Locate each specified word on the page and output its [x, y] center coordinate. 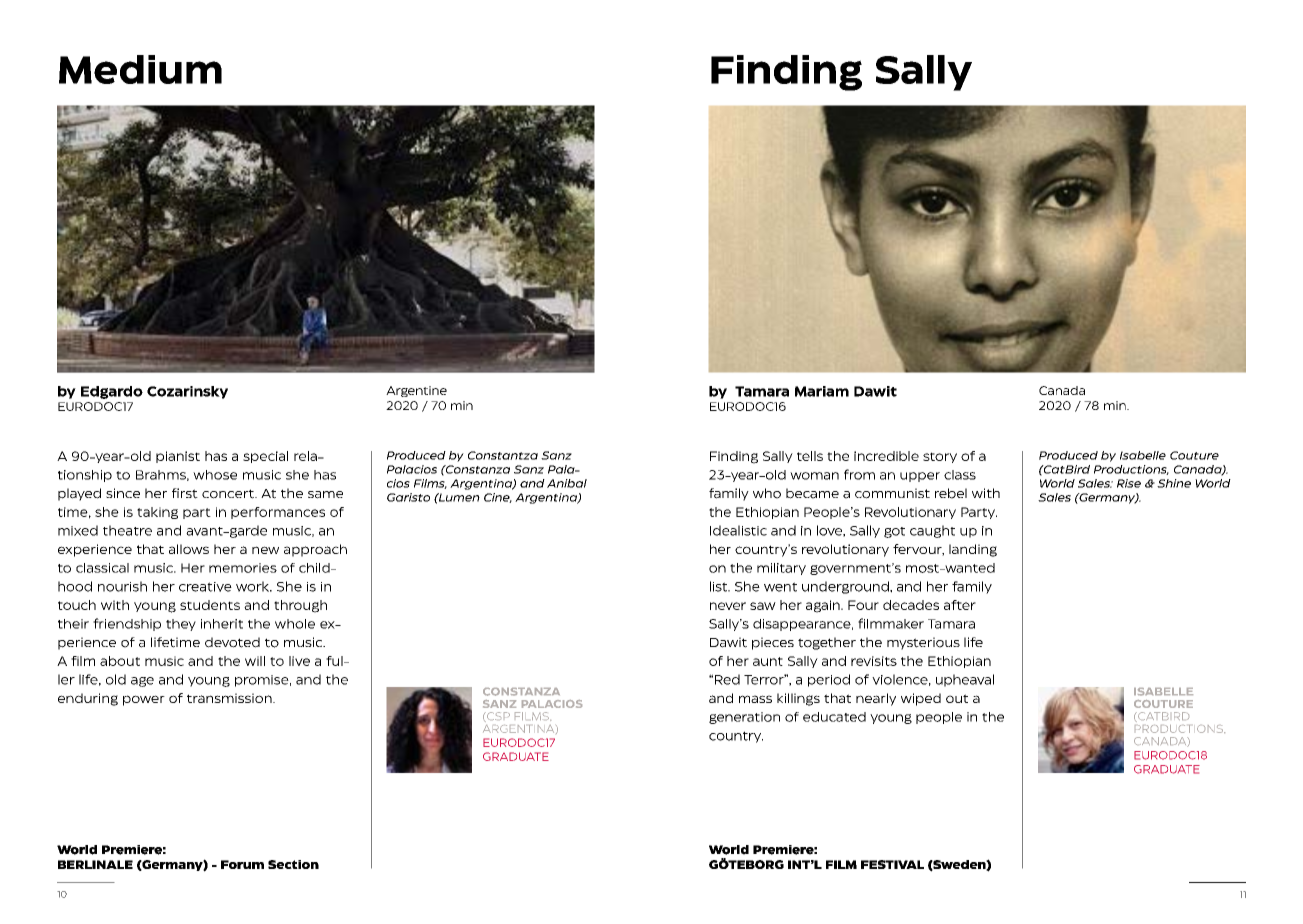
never [728, 606]
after [960, 605]
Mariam [822, 391]
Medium [140, 69]
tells [810, 456]
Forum [242, 864]
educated [834, 717]
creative [205, 587]
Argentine [416, 391]
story [940, 457]
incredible [886, 456]
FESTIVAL [892, 864]
